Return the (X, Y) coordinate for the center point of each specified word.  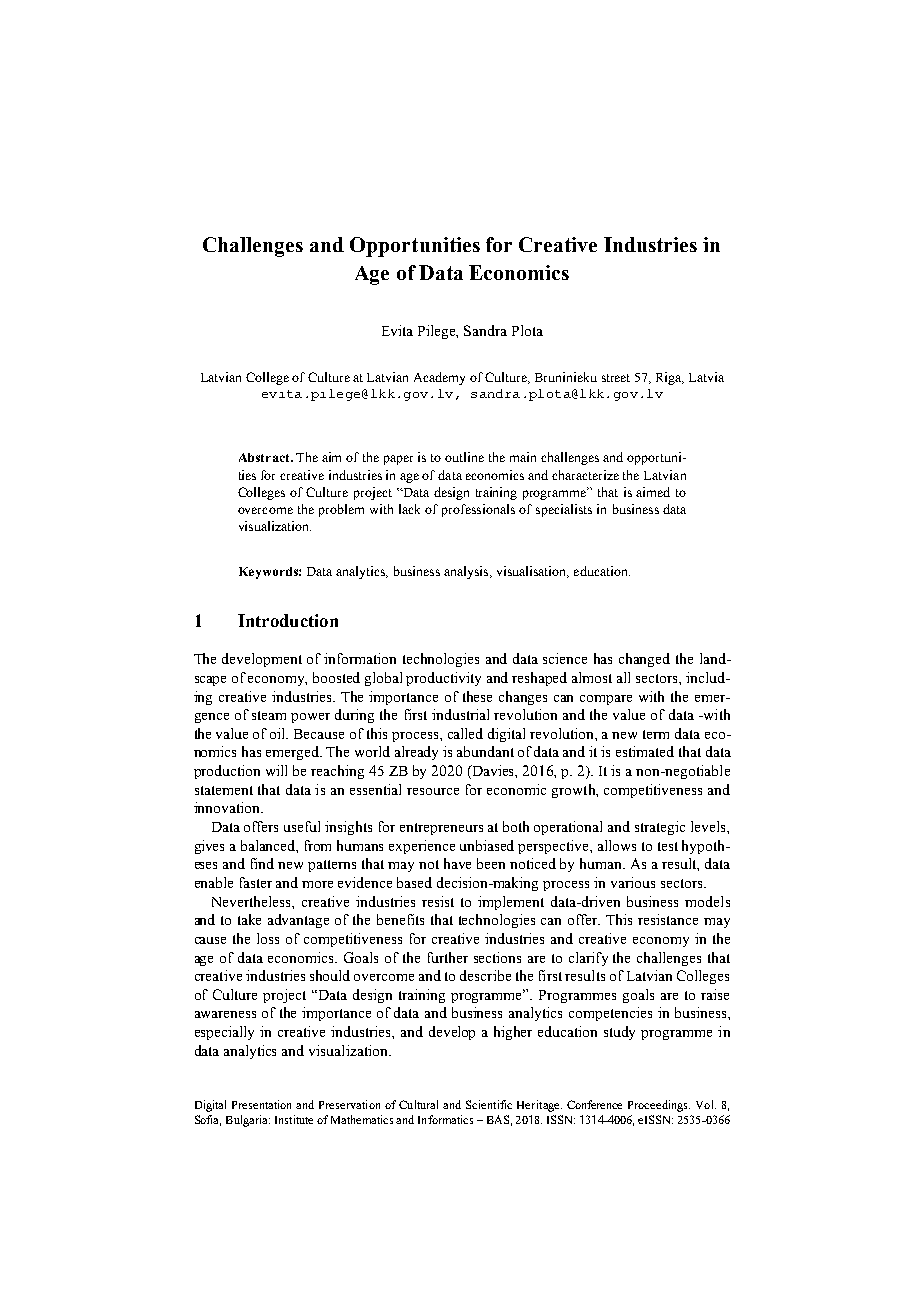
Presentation (261, 1104)
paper (398, 460)
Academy (439, 378)
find (262, 863)
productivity (443, 679)
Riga (670, 378)
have (457, 863)
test (668, 846)
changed (644, 660)
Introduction (288, 620)
